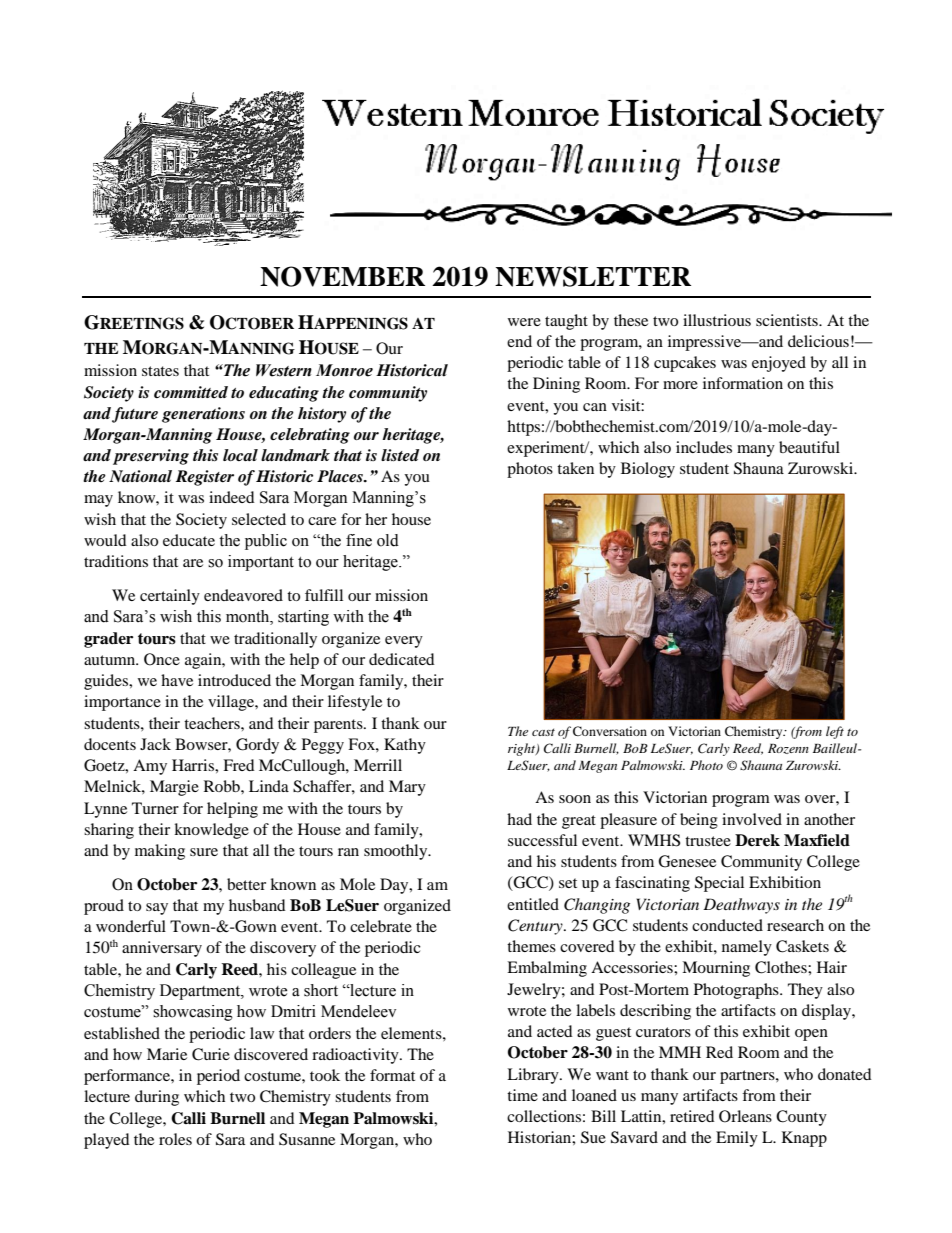  Describe the element at coordinates (160, 371) in the image. I see `states` at that location.
